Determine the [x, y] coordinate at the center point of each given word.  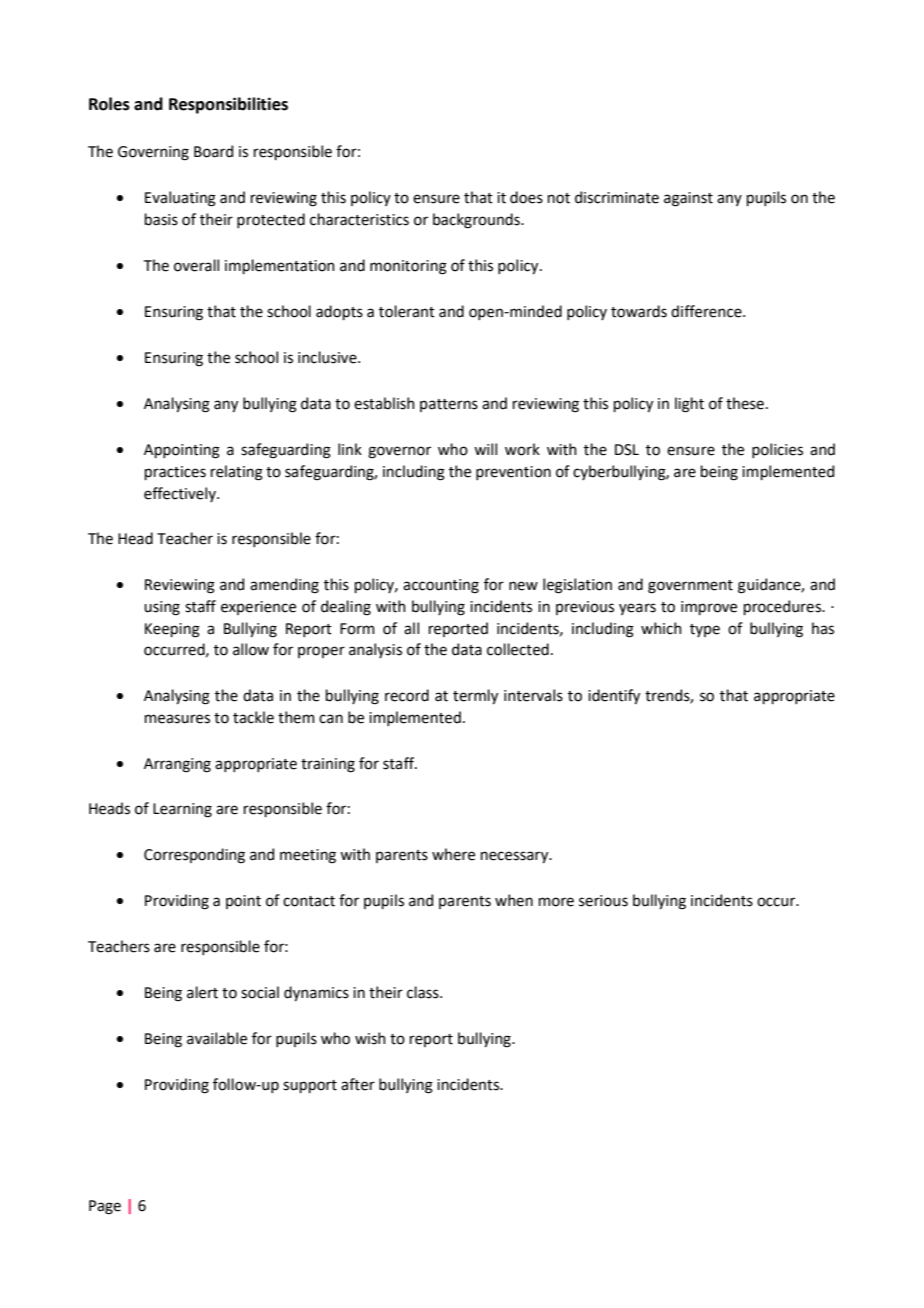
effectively [181, 494]
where [453, 854]
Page [105, 1207]
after [358, 1084]
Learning [182, 810]
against [688, 199]
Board [213, 151]
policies [777, 450]
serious [603, 901]
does [526, 197]
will [485, 449]
